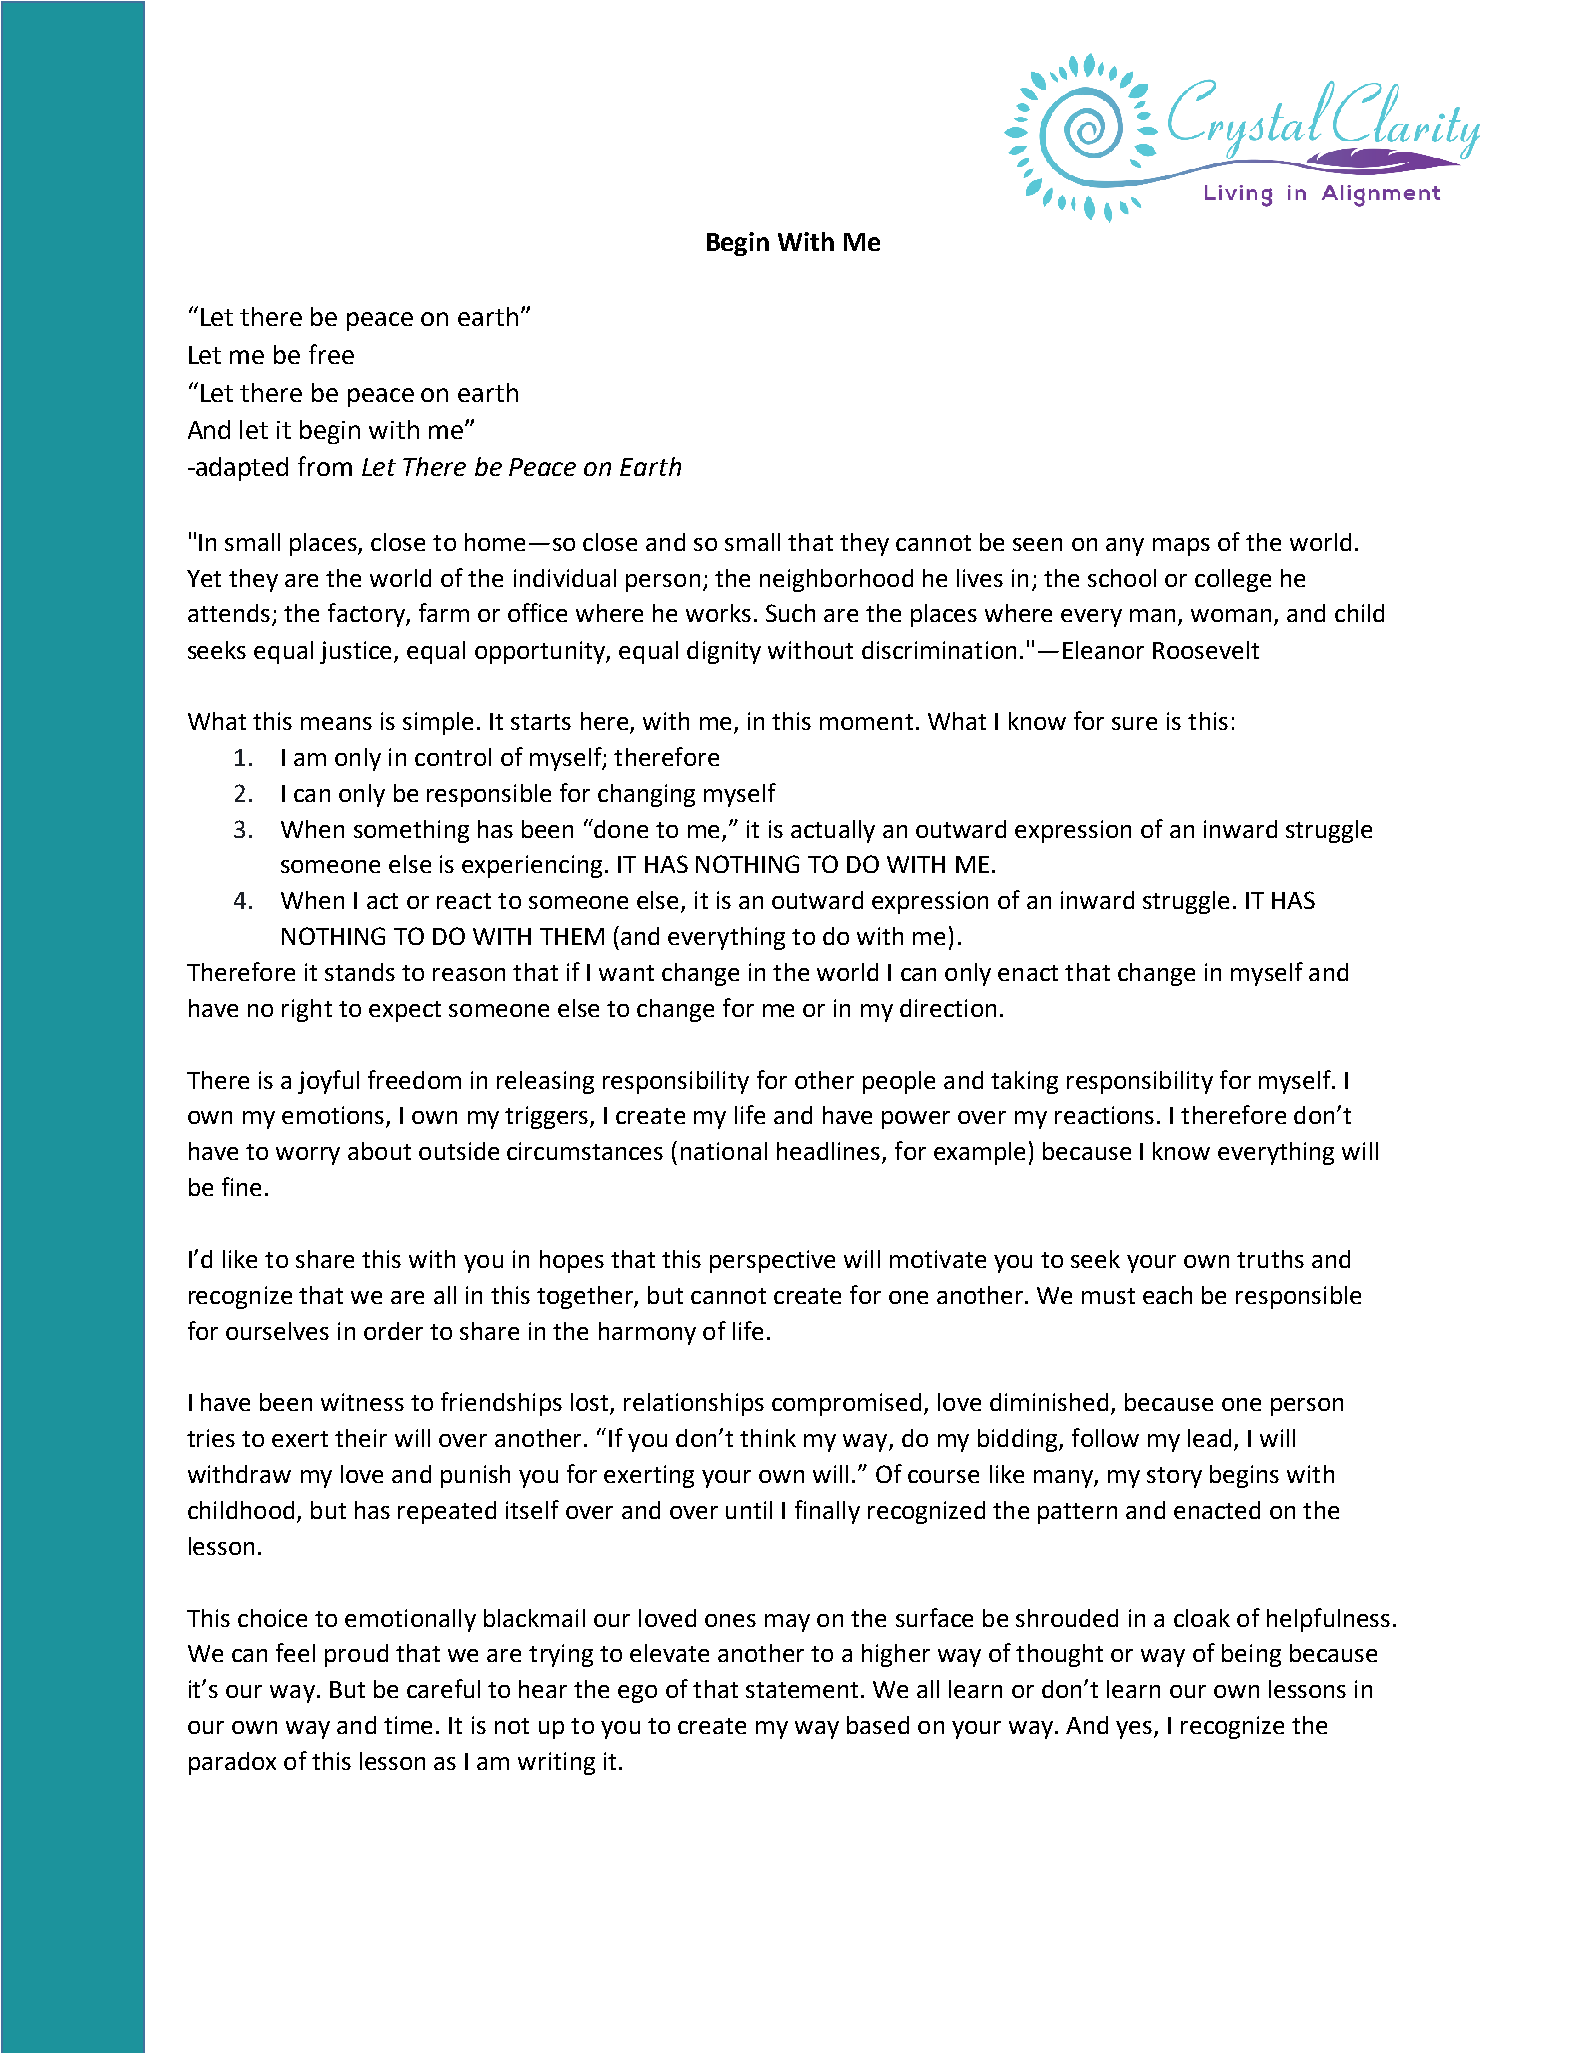  What do you see at coordinates (802, 1690) in the document?
I see `statement` at bounding box center [802, 1690].
